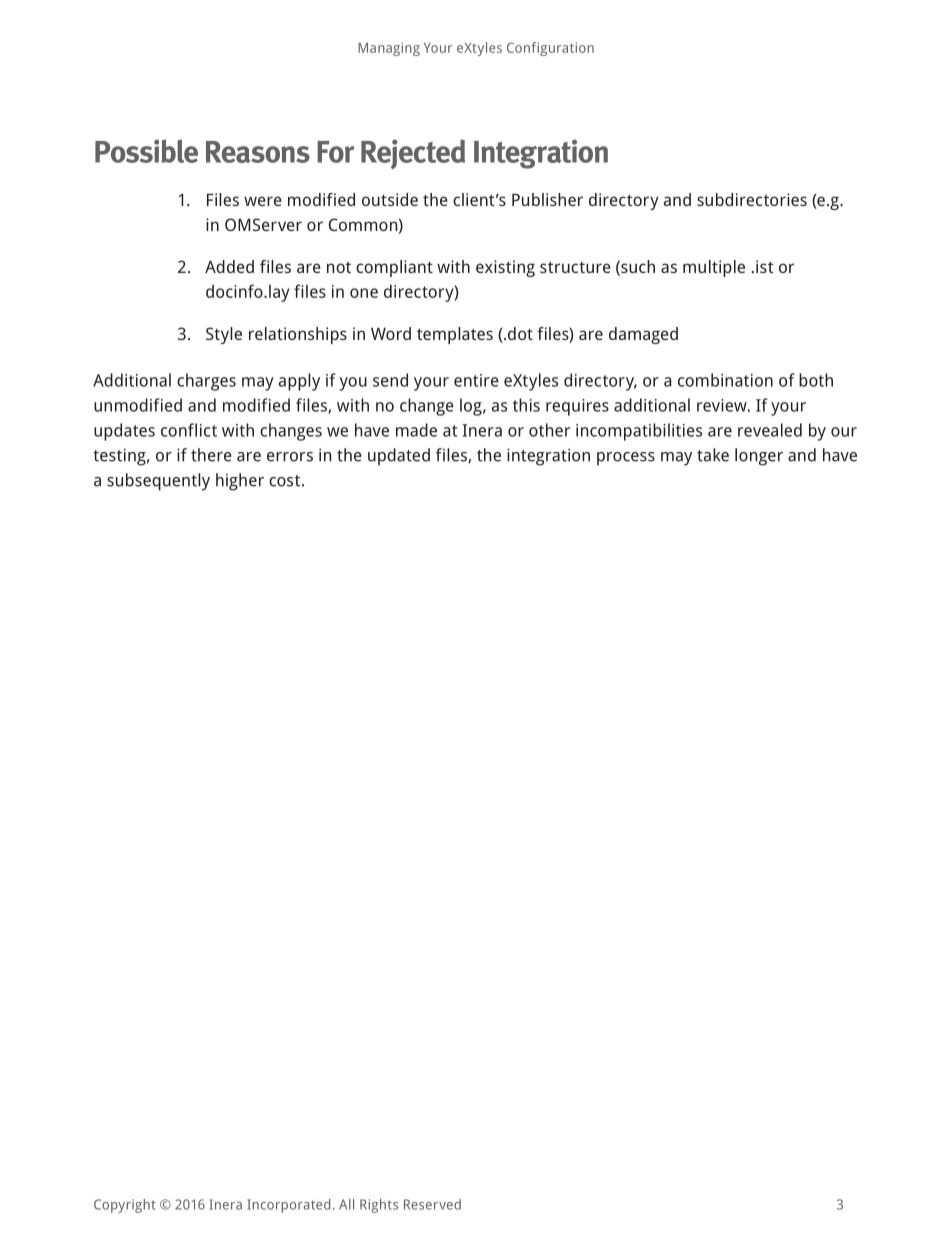 The height and width of the image is (1233, 952). I want to click on templates, so click(455, 335).
